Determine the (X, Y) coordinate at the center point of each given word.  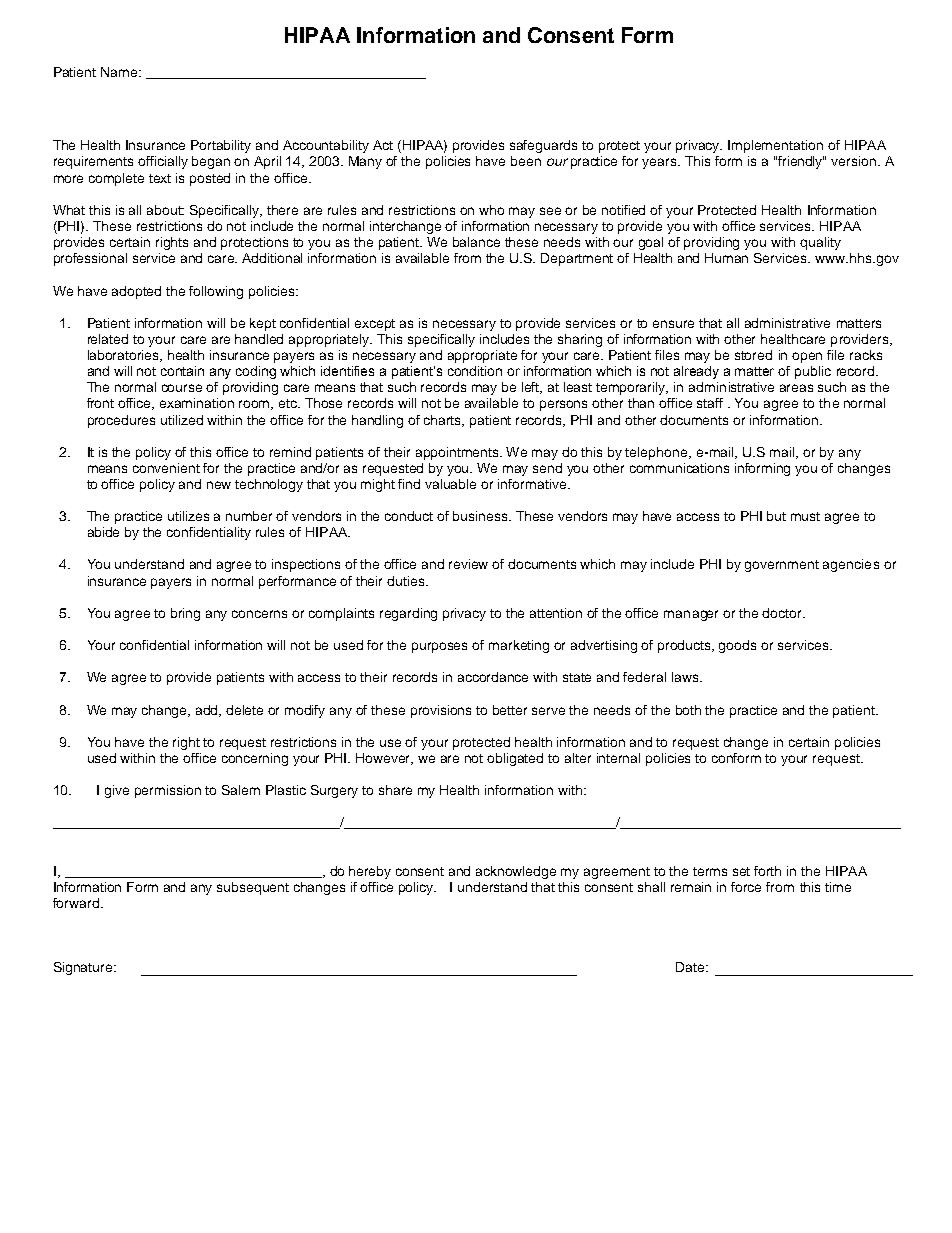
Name (120, 72)
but (776, 516)
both (688, 710)
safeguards (543, 146)
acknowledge (516, 872)
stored (753, 355)
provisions (441, 711)
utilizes (188, 516)
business (481, 516)
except (375, 325)
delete (244, 710)
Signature (84, 968)
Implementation (775, 146)
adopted (136, 292)
